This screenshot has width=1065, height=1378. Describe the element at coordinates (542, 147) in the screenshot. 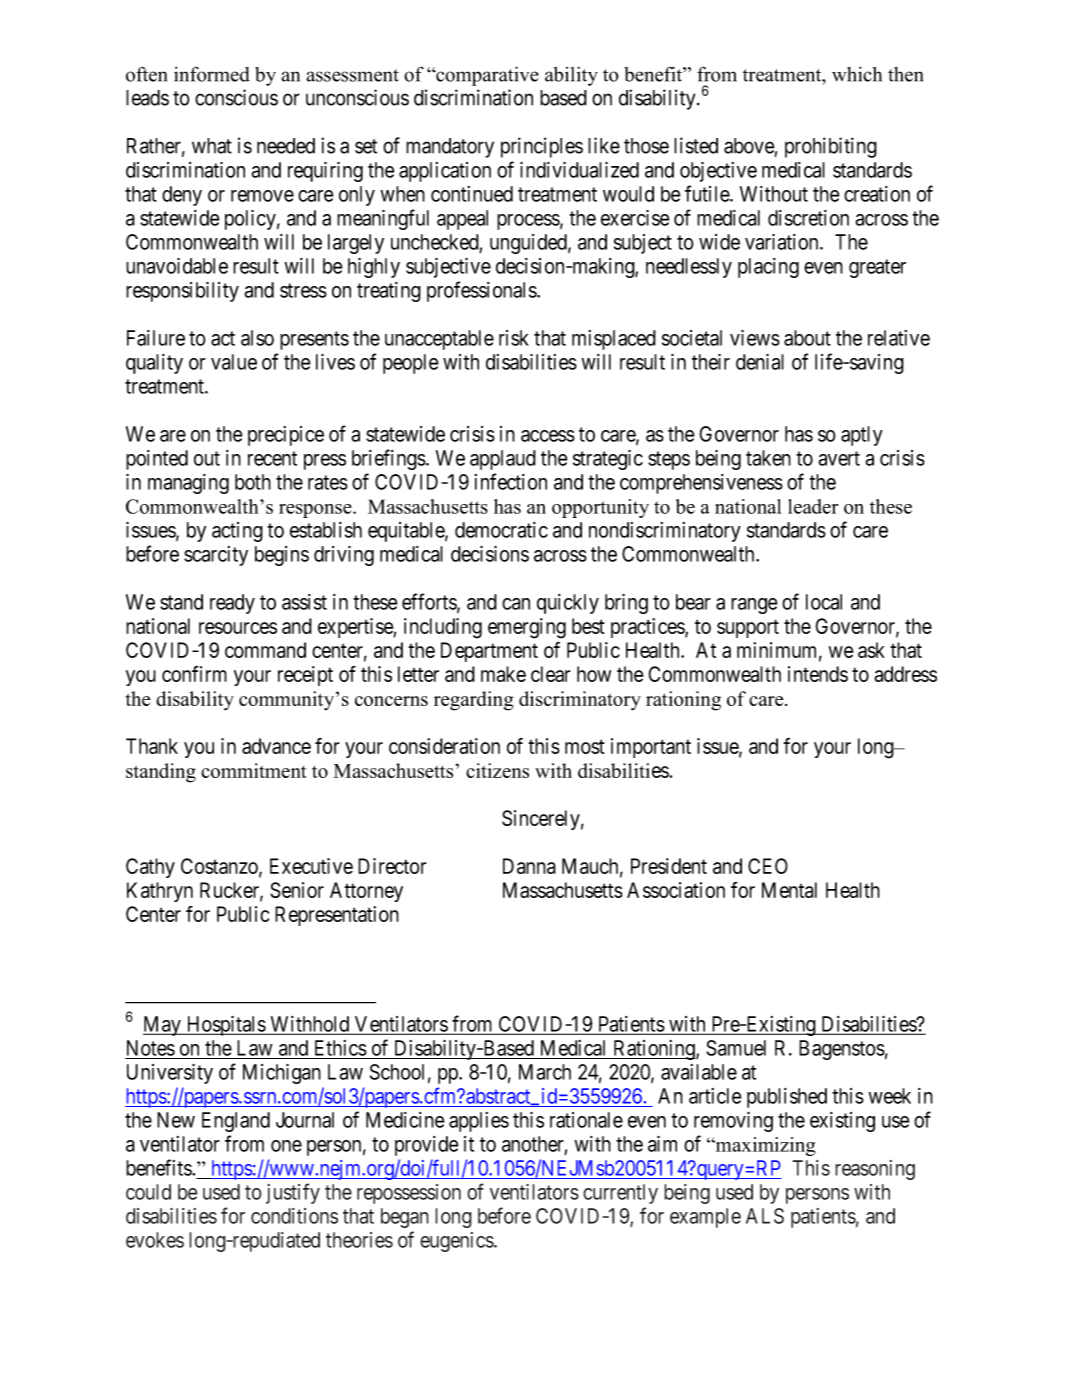

I see `principles` at that location.
